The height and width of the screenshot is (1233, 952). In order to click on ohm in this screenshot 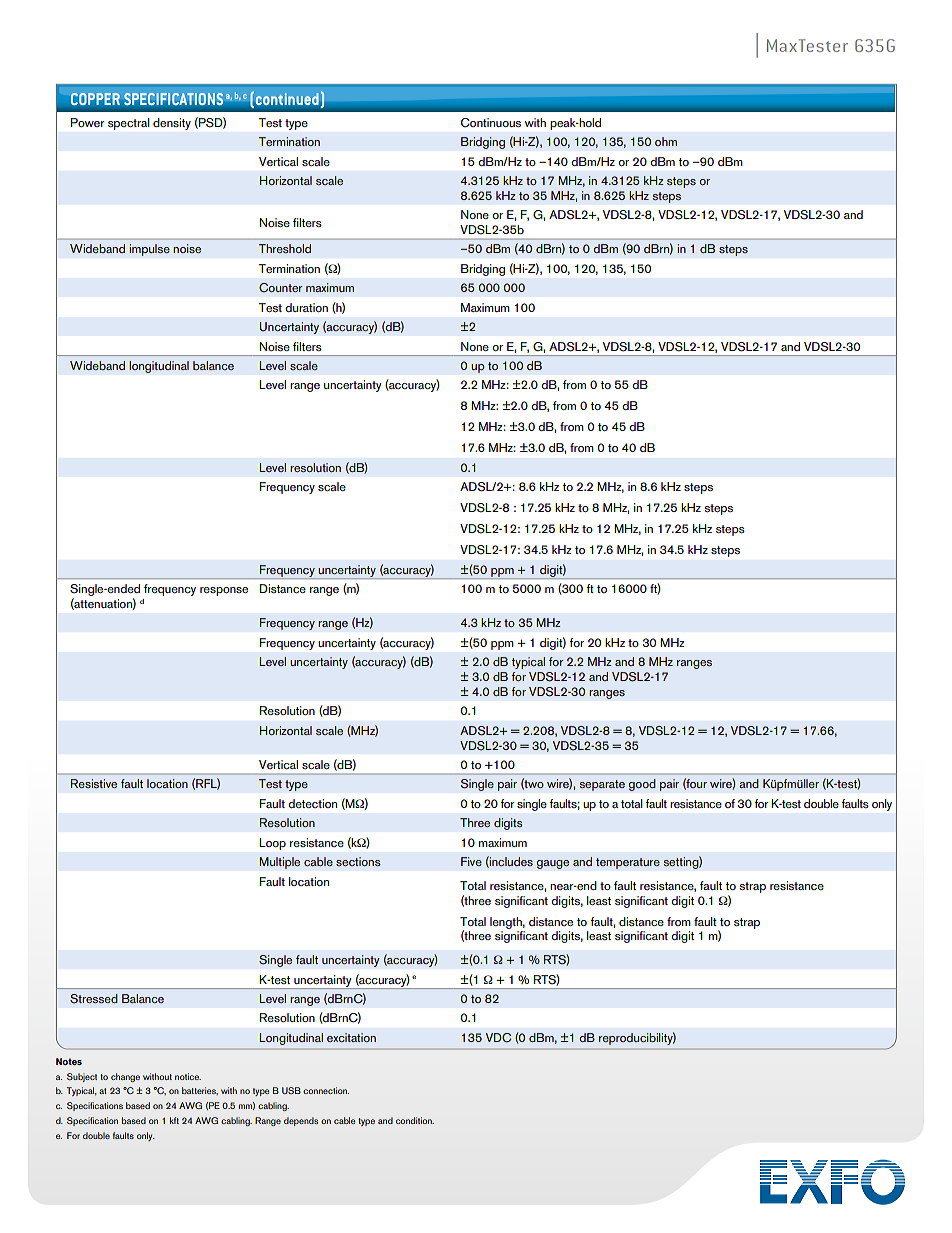, I will do `click(666, 141)`.
